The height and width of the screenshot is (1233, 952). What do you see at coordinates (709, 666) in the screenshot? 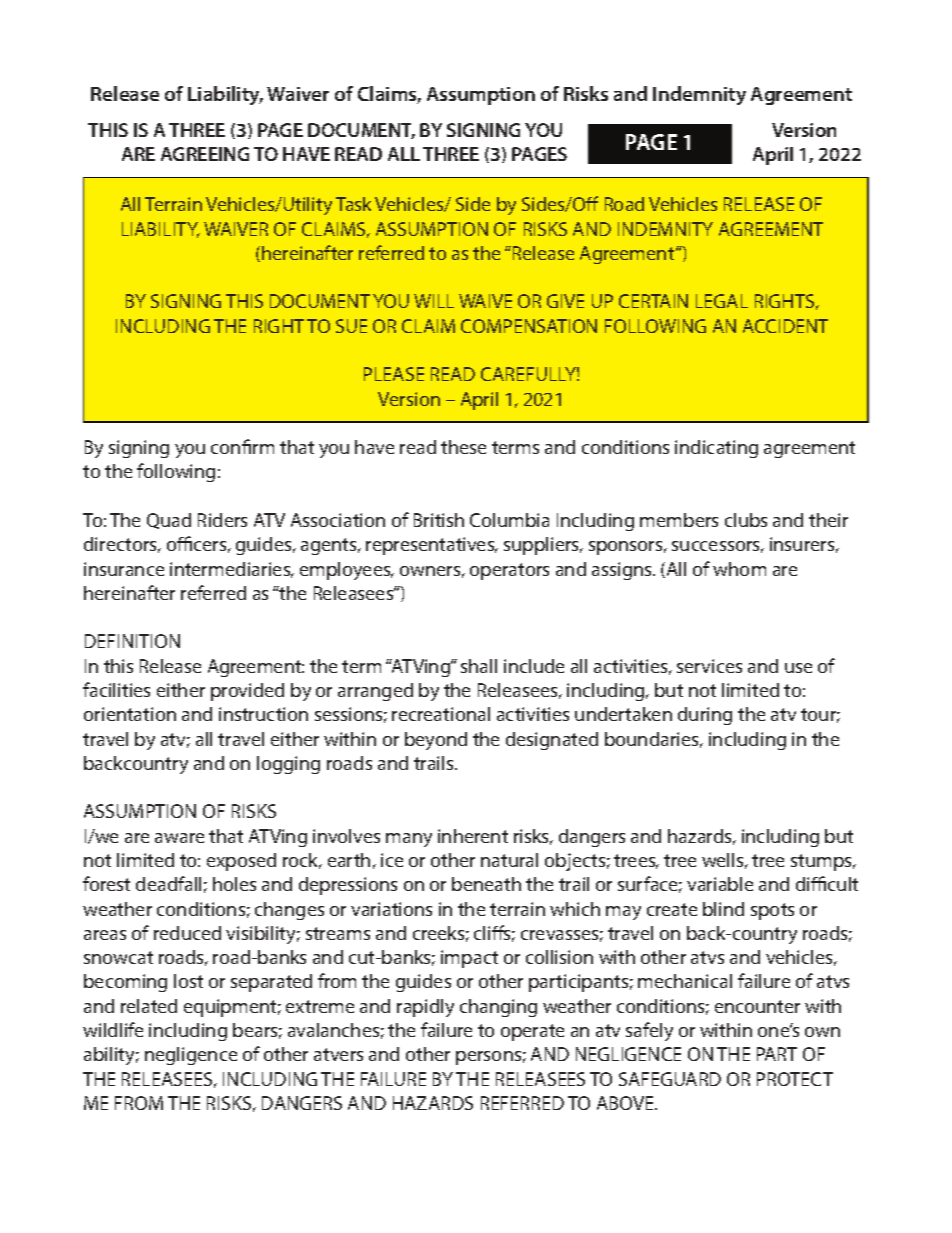
I see `services` at bounding box center [709, 666].
